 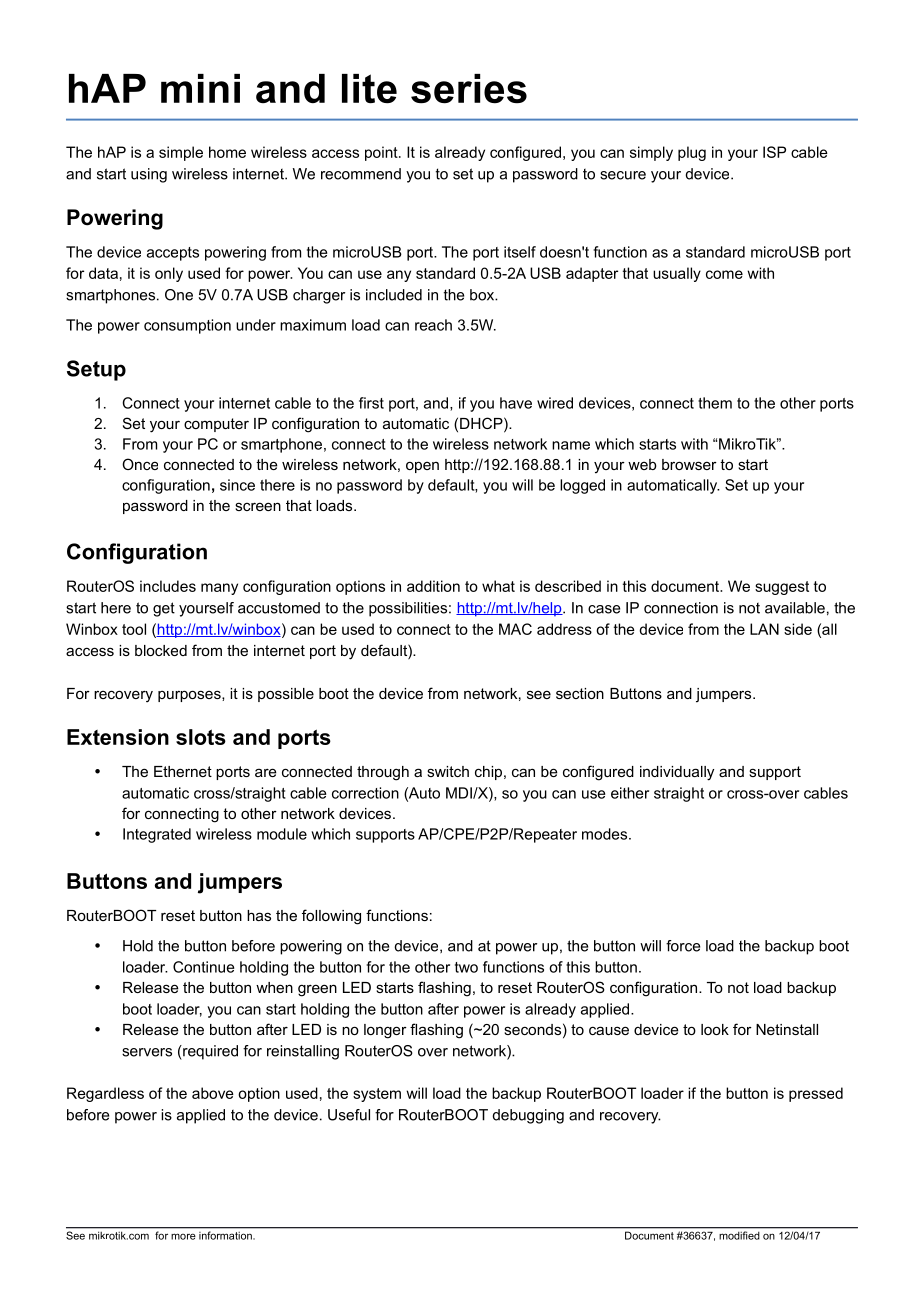 What do you see at coordinates (764, 629) in the screenshot?
I see `LAN` at bounding box center [764, 629].
